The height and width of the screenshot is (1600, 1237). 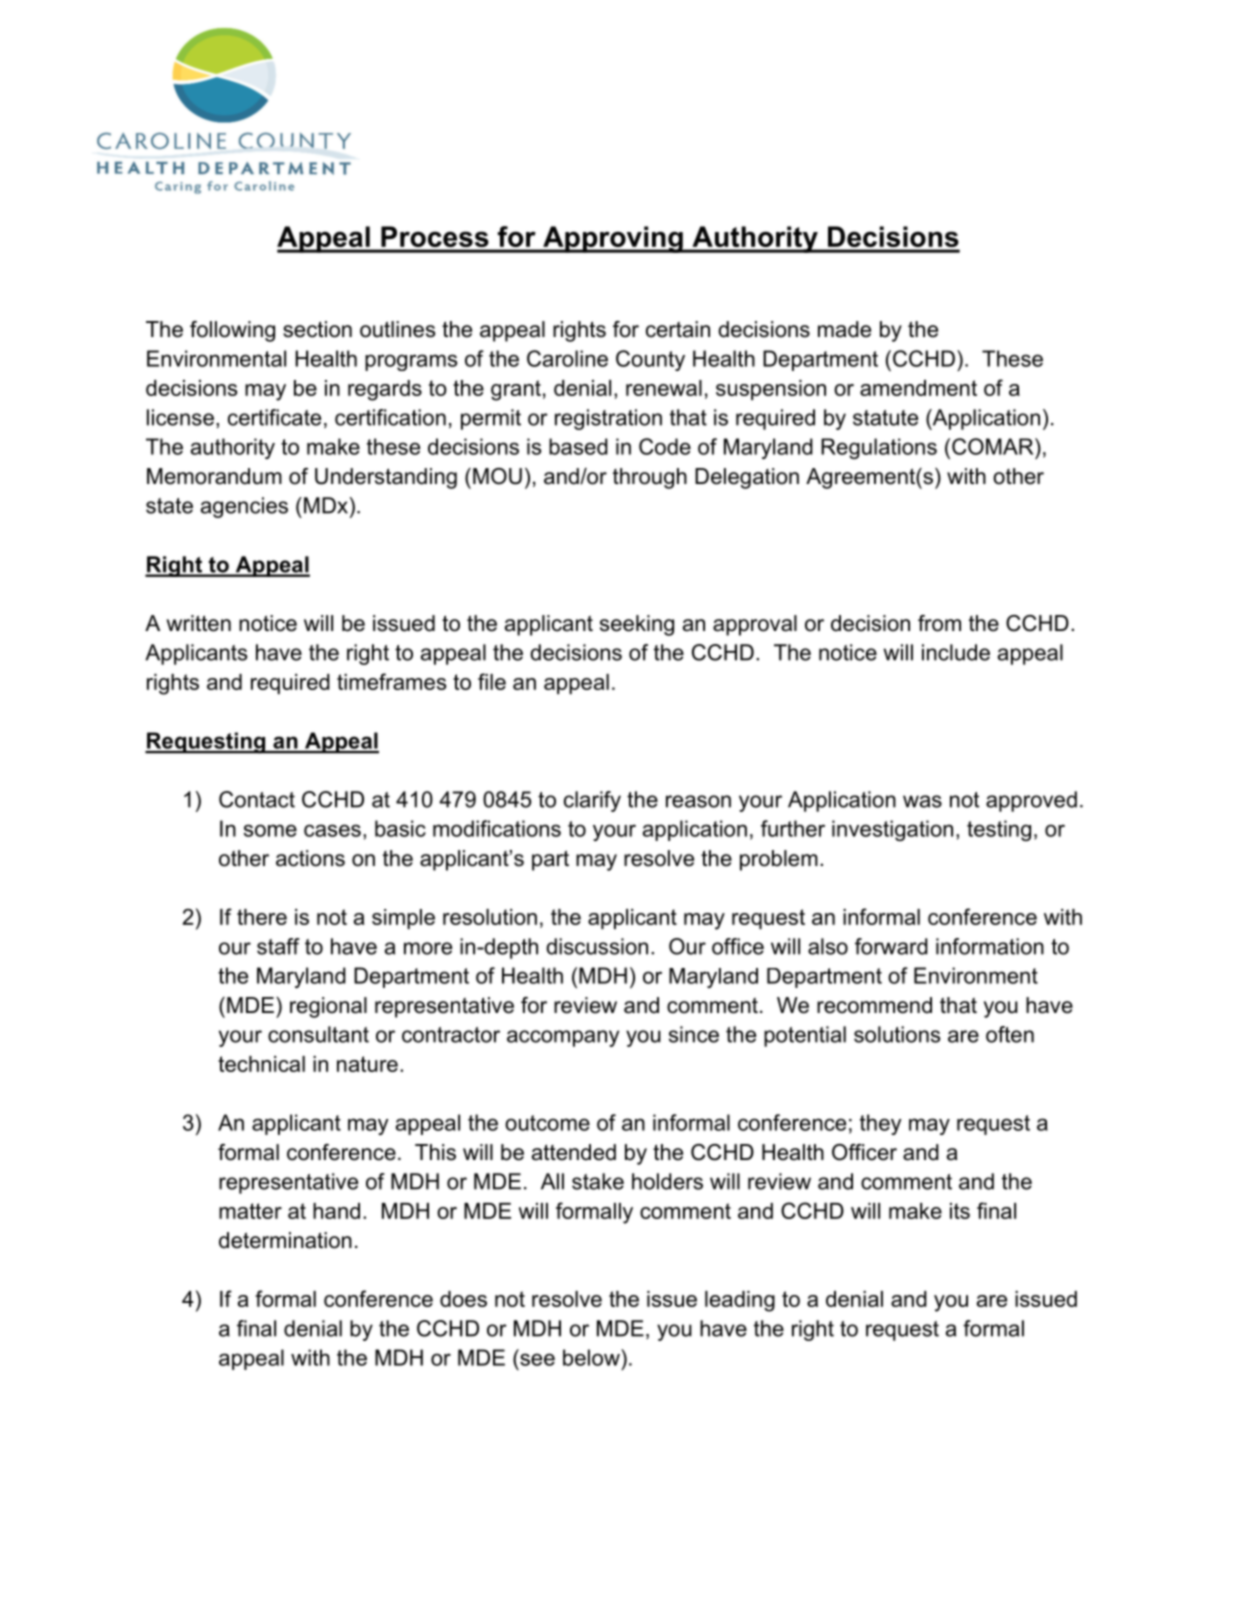 I want to click on made, so click(x=844, y=329).
